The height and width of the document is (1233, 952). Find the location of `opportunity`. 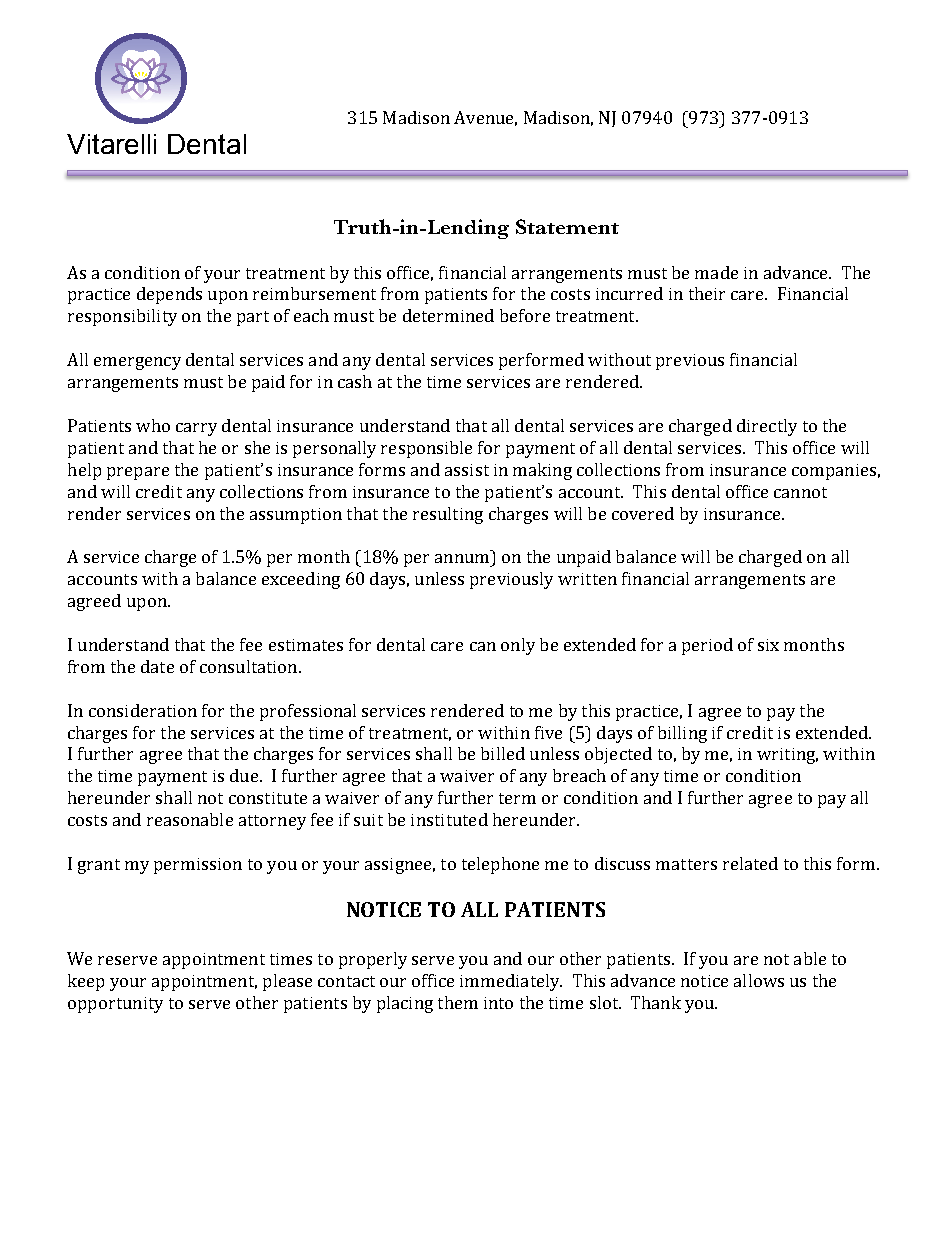

opportunity is located at coordinates (115, 1005).
